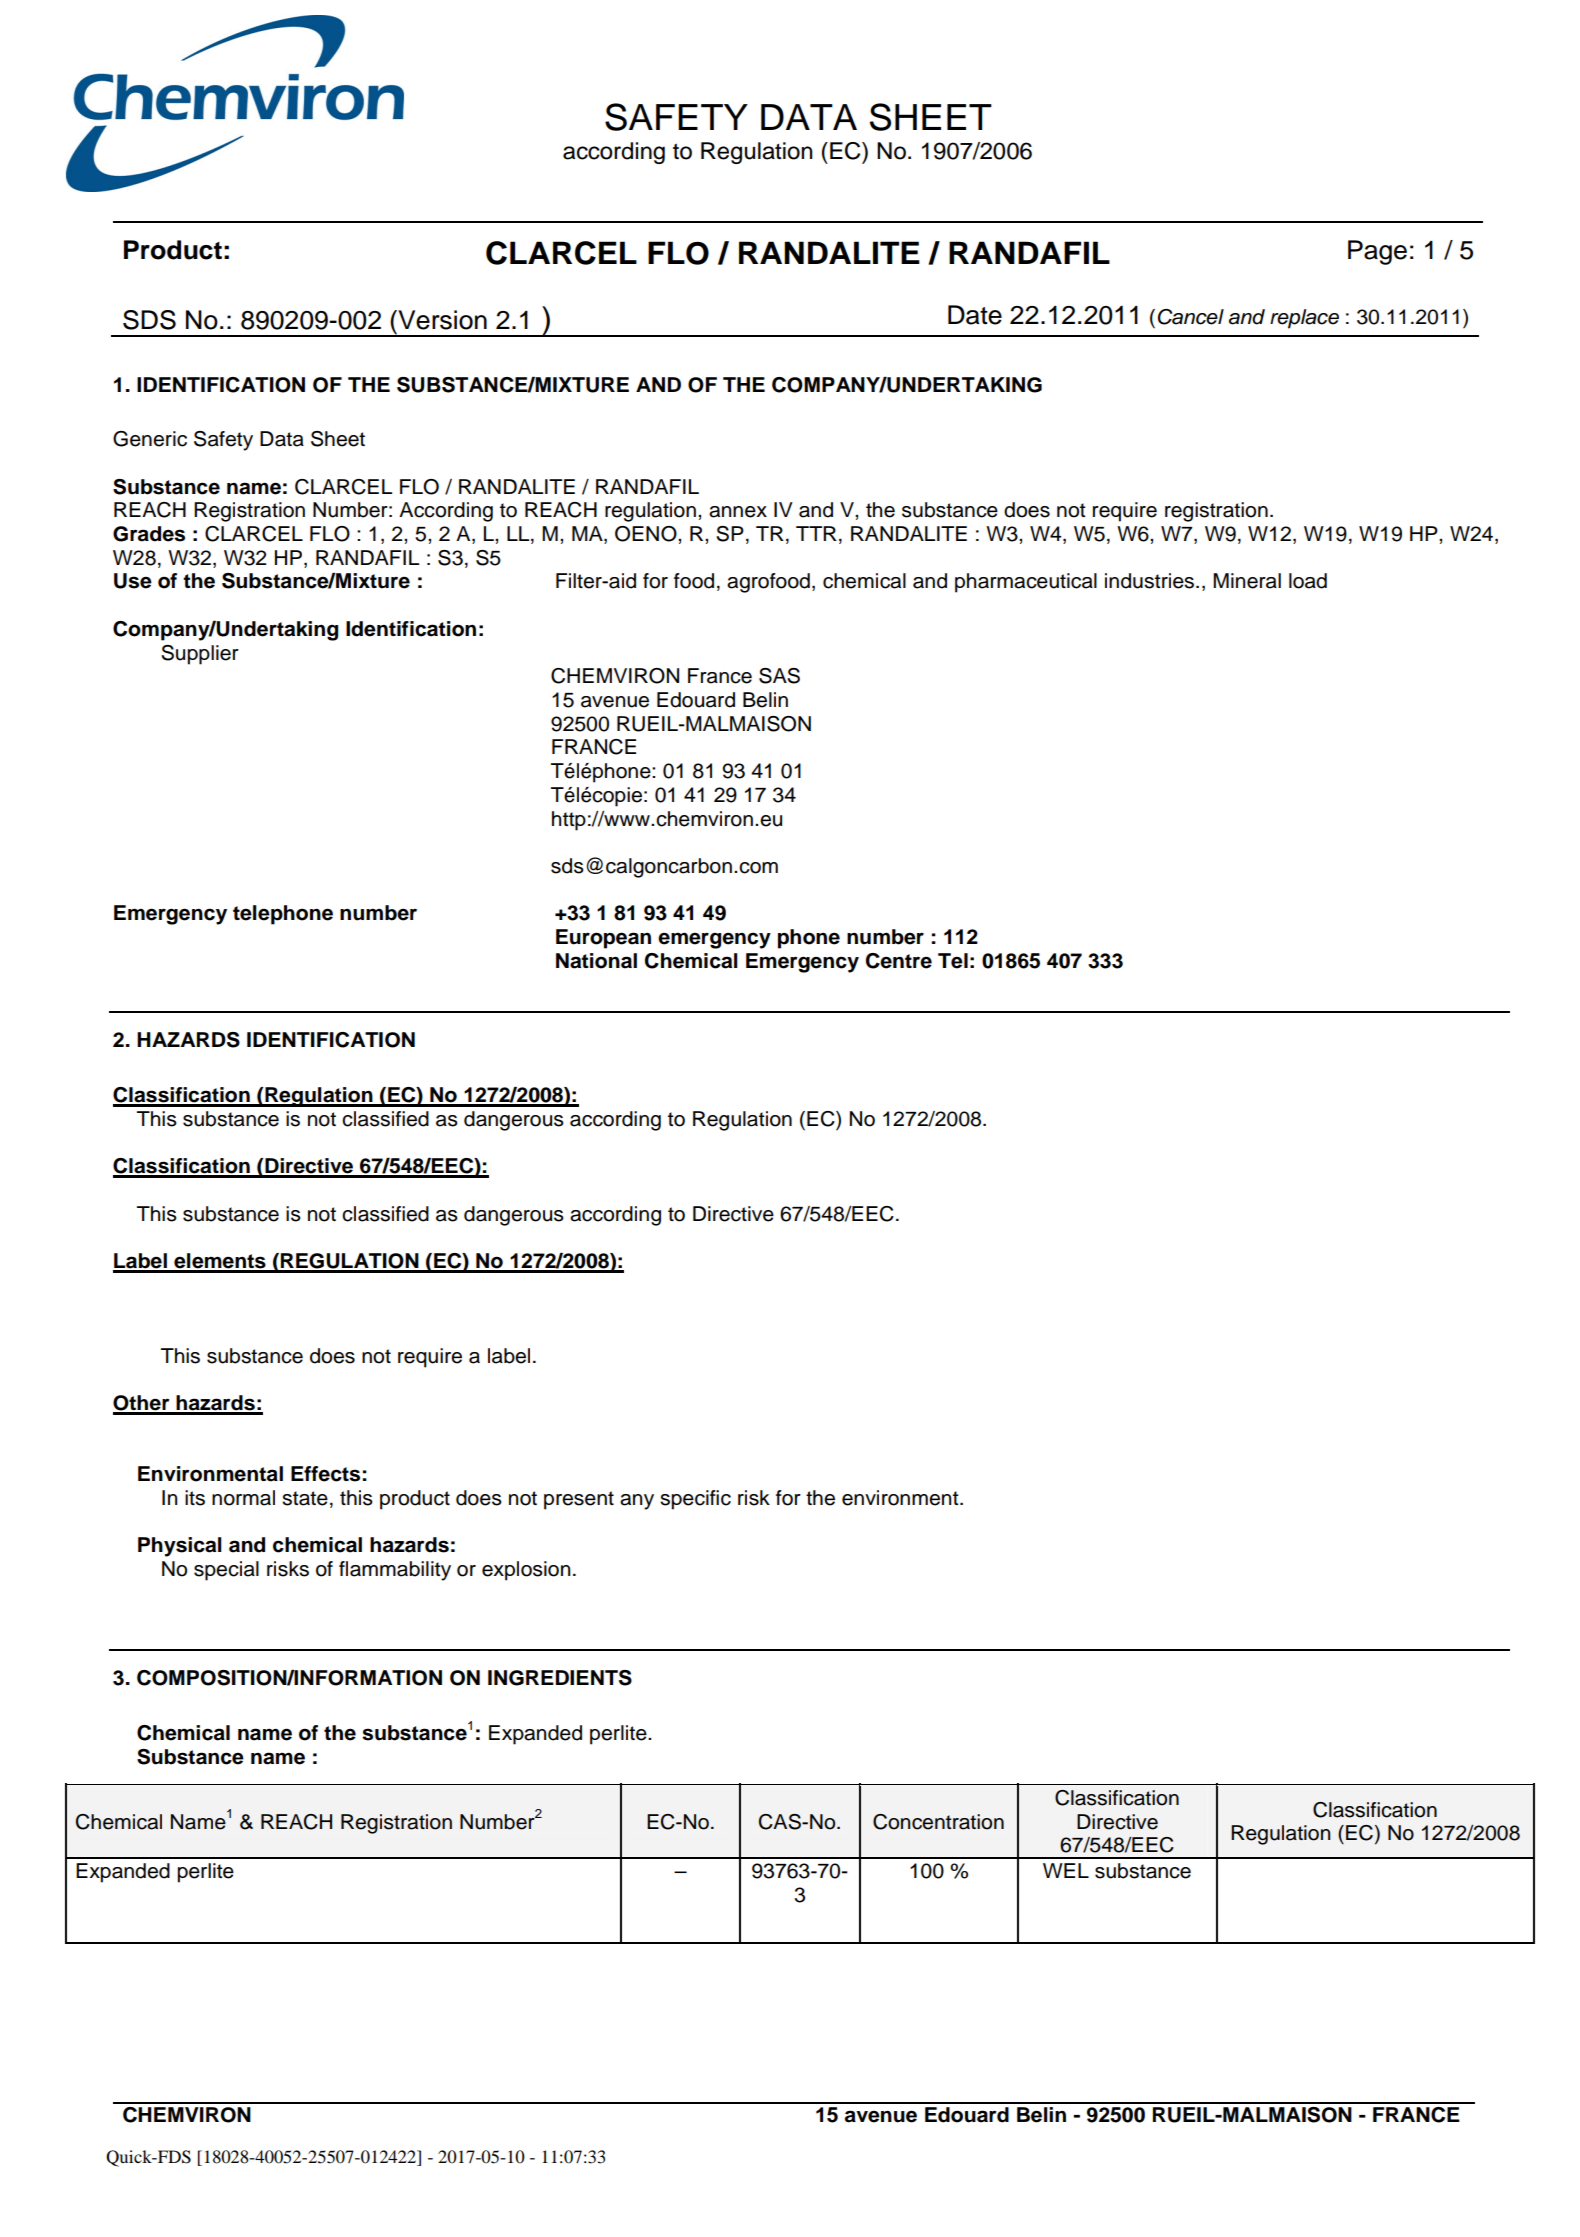  I want to click on Version, so click(441, 320).
